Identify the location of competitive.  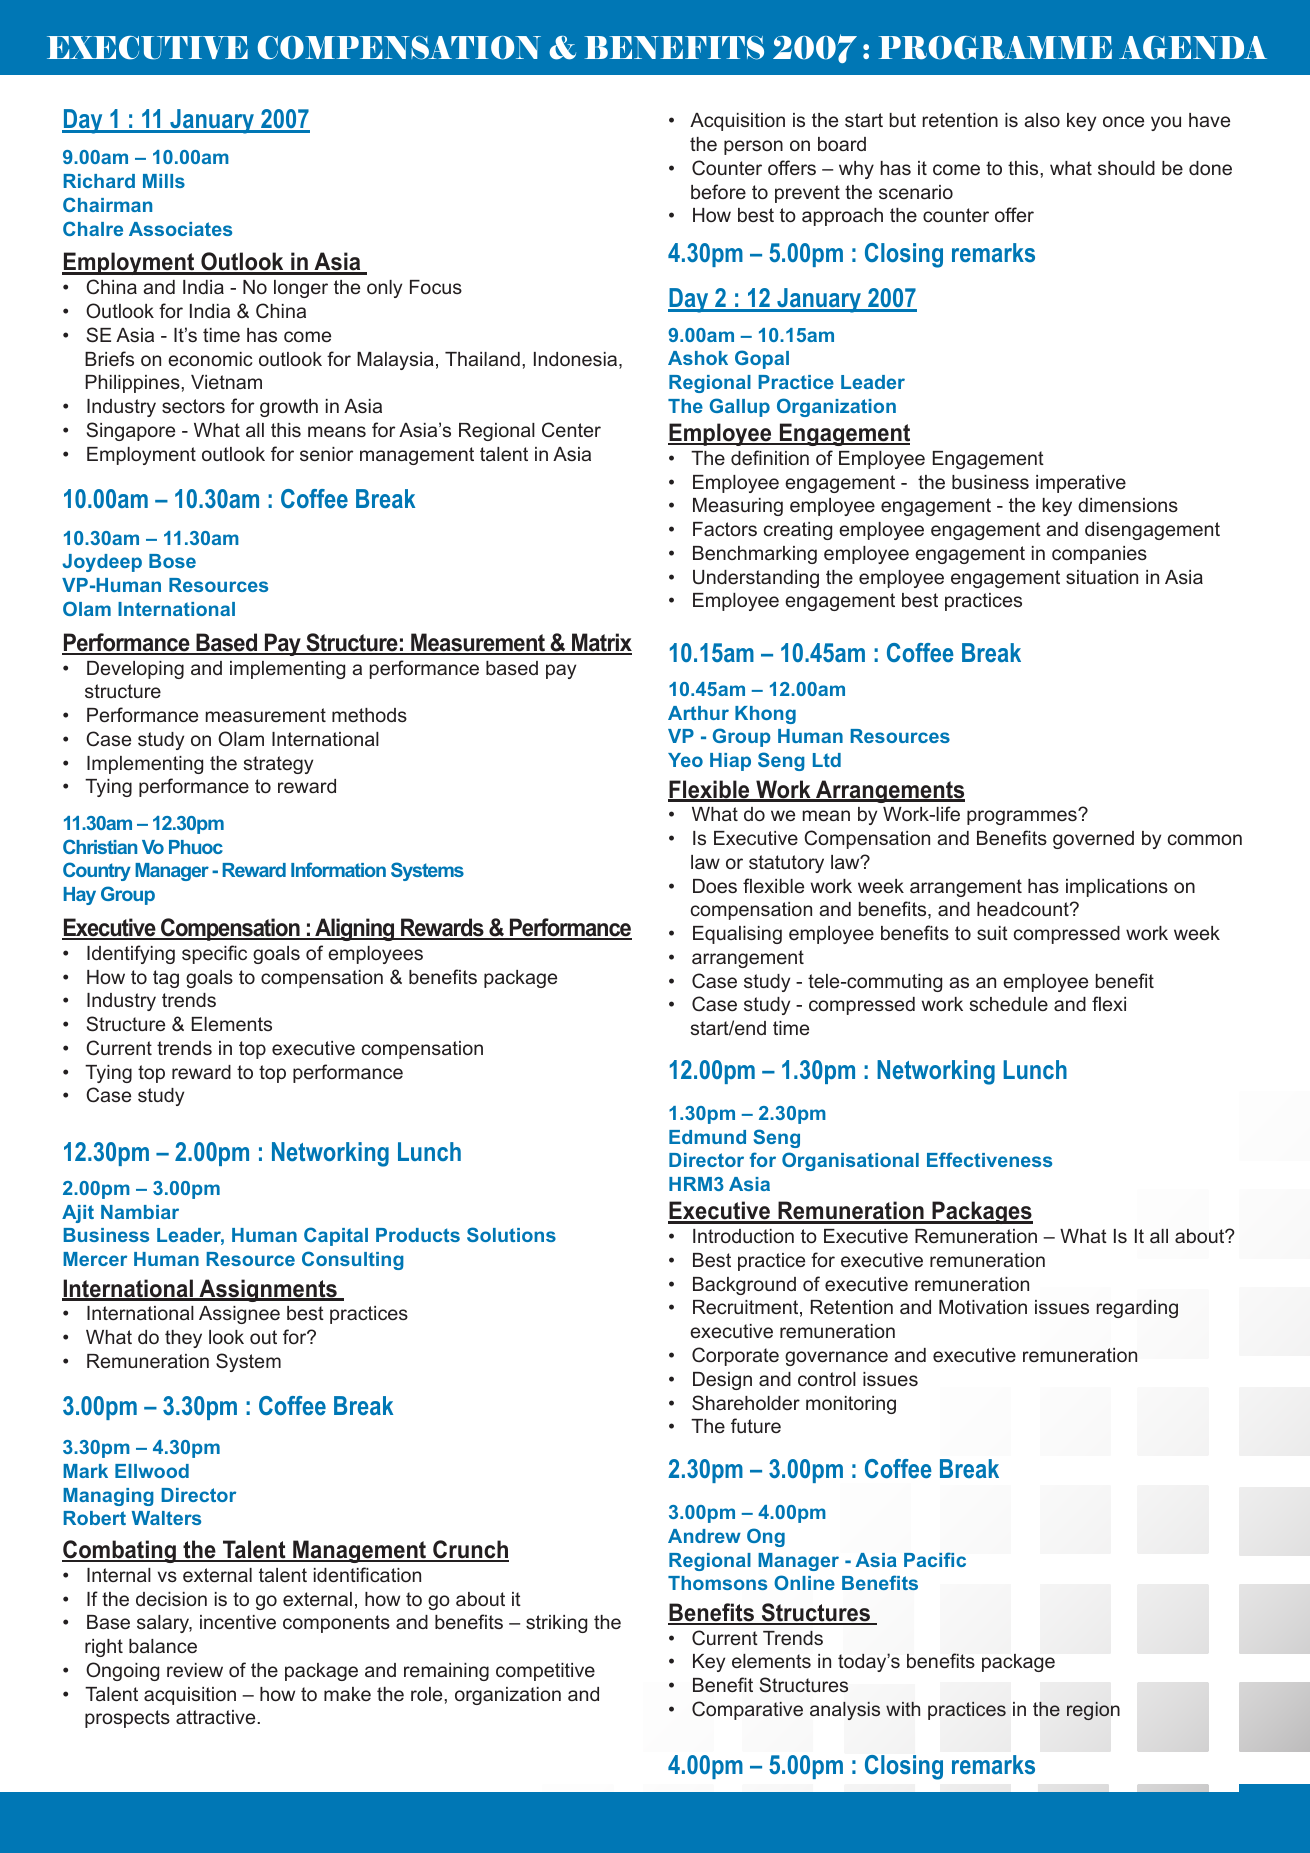
(545, 1672).
